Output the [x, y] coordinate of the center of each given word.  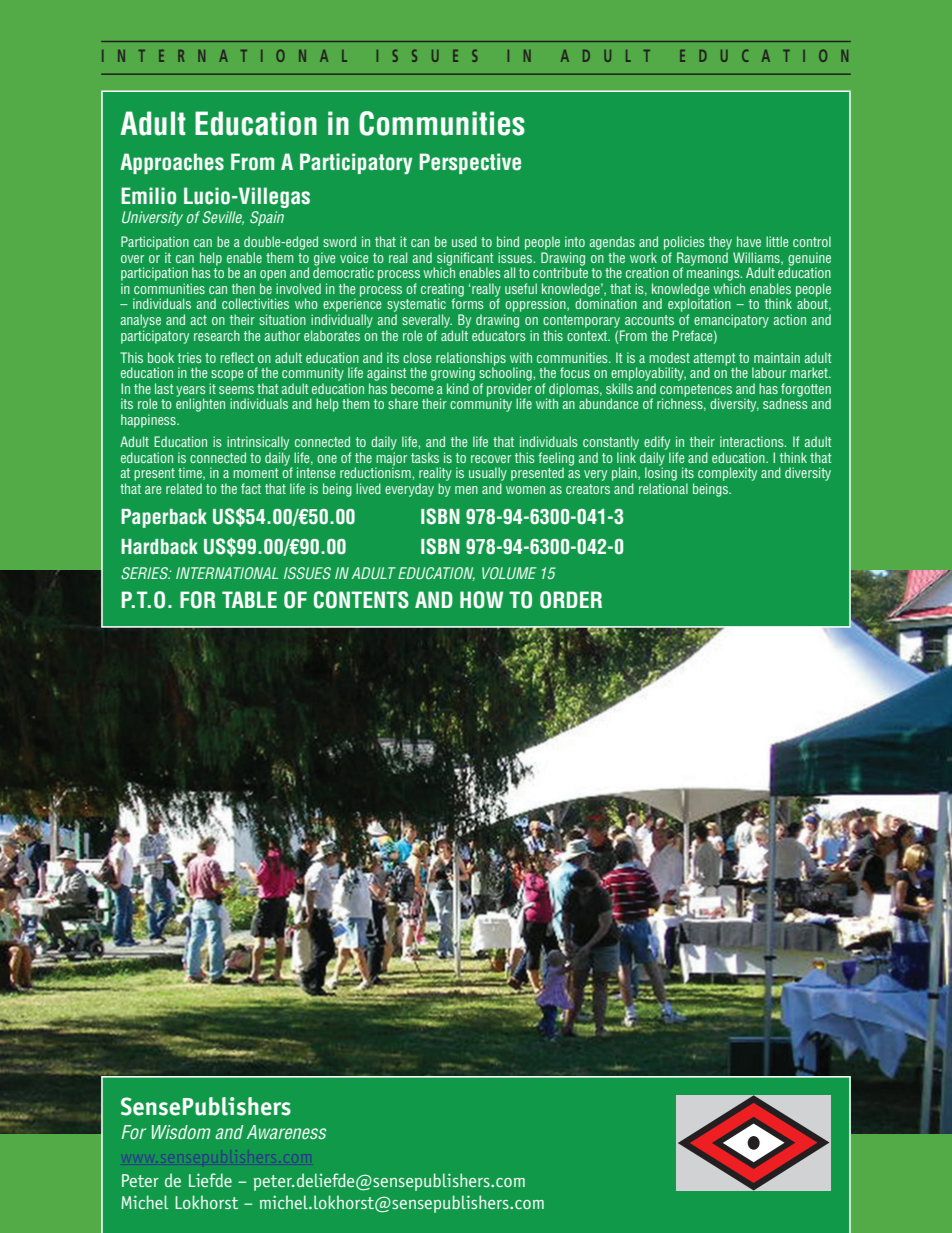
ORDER [571, 600]
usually [488, 474]
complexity [727, 474]
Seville [223, 218]
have [749, 241]
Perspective [470, 163]
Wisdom [181, 1132]
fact [251, 488]
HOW [481, 600]
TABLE [249, 599]
